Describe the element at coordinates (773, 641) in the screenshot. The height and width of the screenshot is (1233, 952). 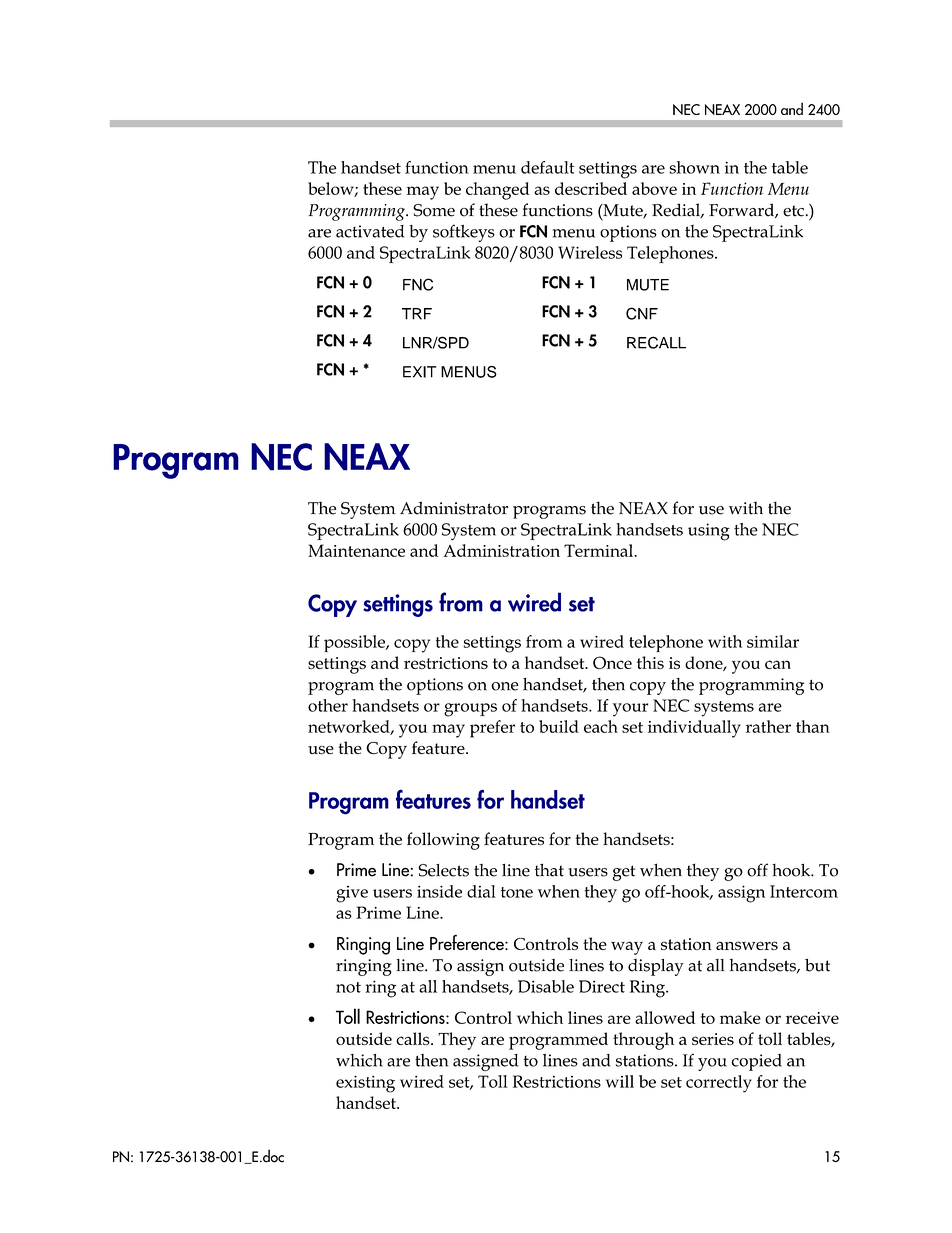
I see `similar` at that location.
